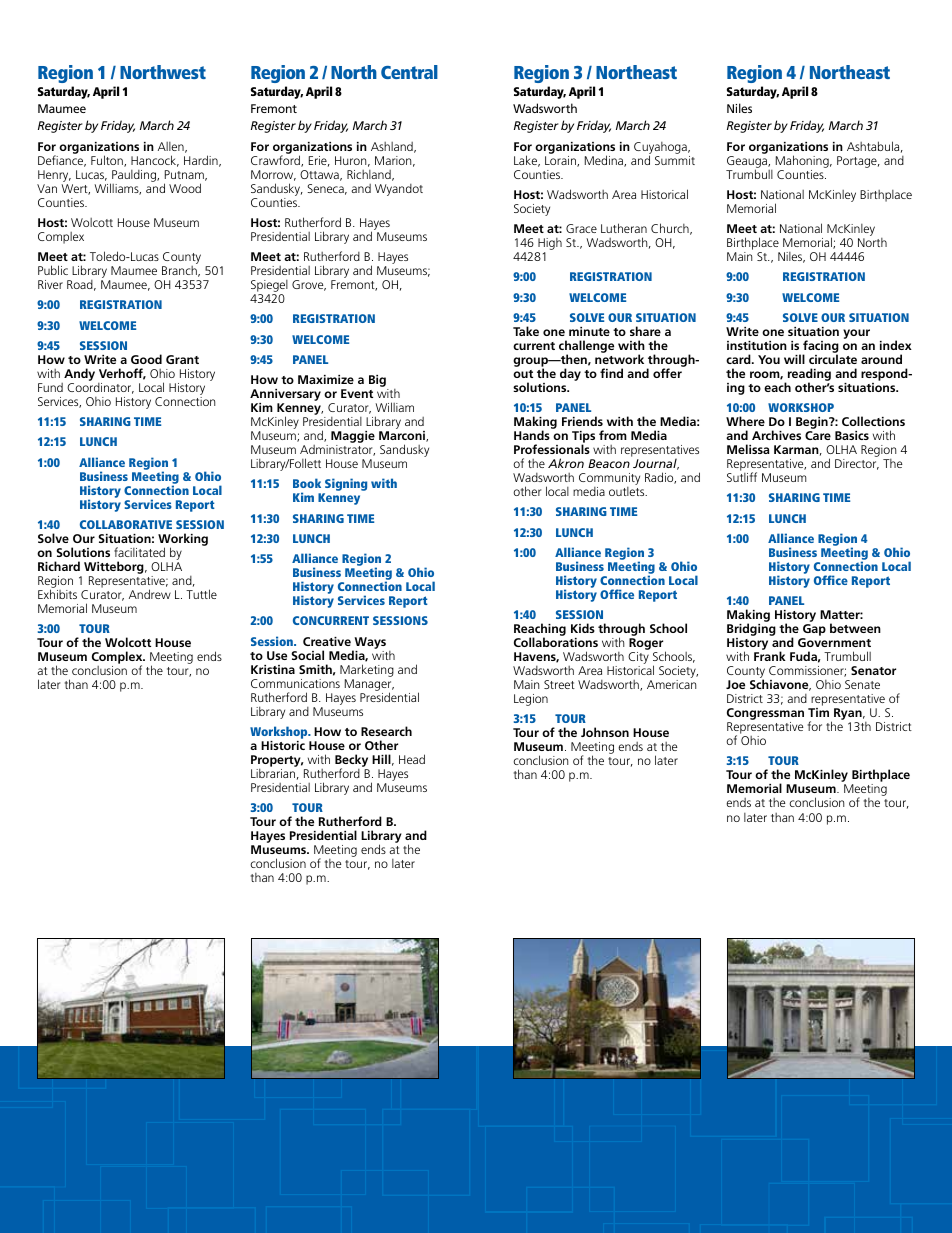 The height and width of the page is (1233, 952). What do you see at coordinates (532, 435) in the page?
I see `Hands` at bounding box center [532, 435].
